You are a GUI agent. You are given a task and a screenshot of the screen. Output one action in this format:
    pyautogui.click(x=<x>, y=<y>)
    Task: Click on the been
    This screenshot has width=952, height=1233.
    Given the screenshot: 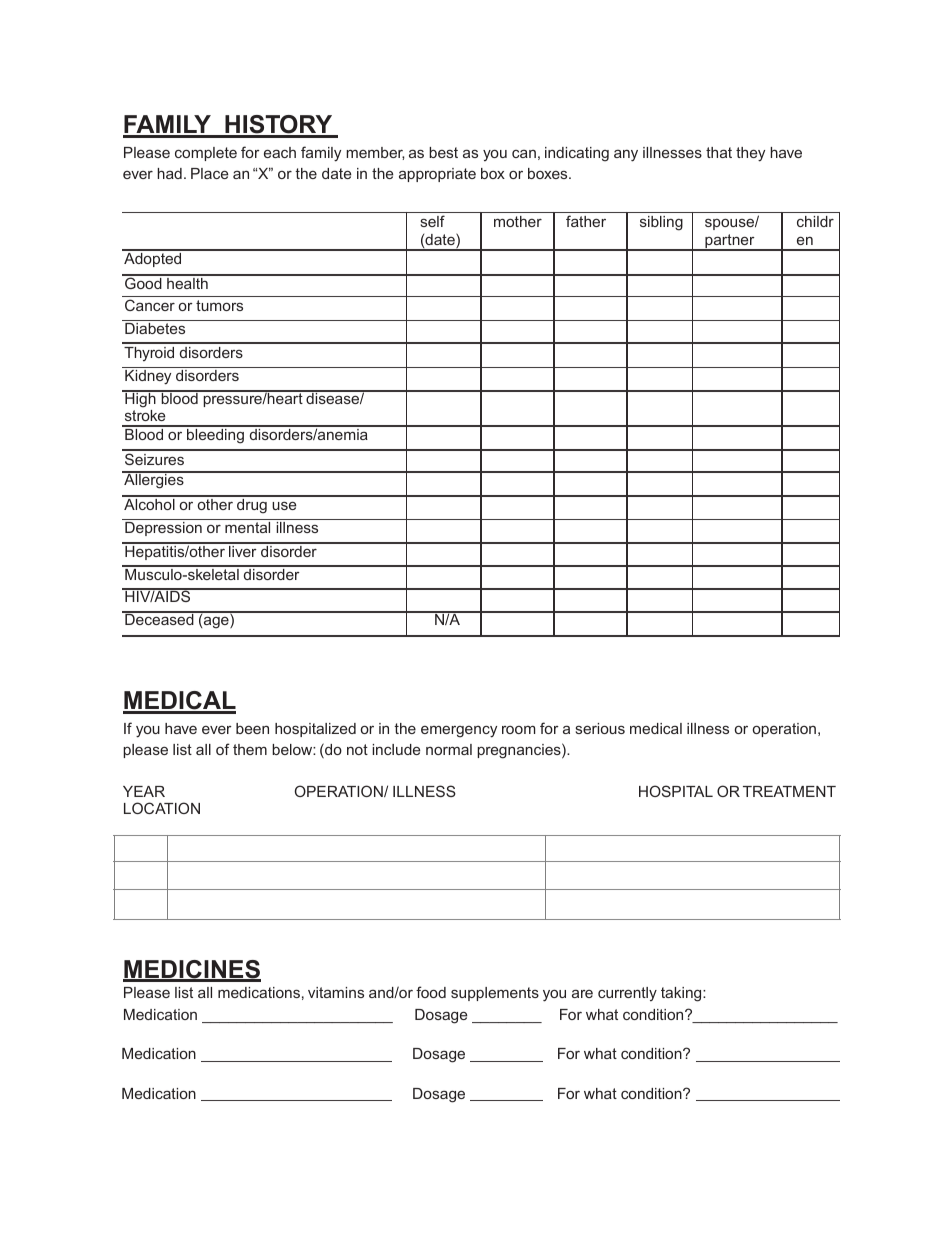 What is the action you would take?
    pyautogui.click(x=252, y=728)
